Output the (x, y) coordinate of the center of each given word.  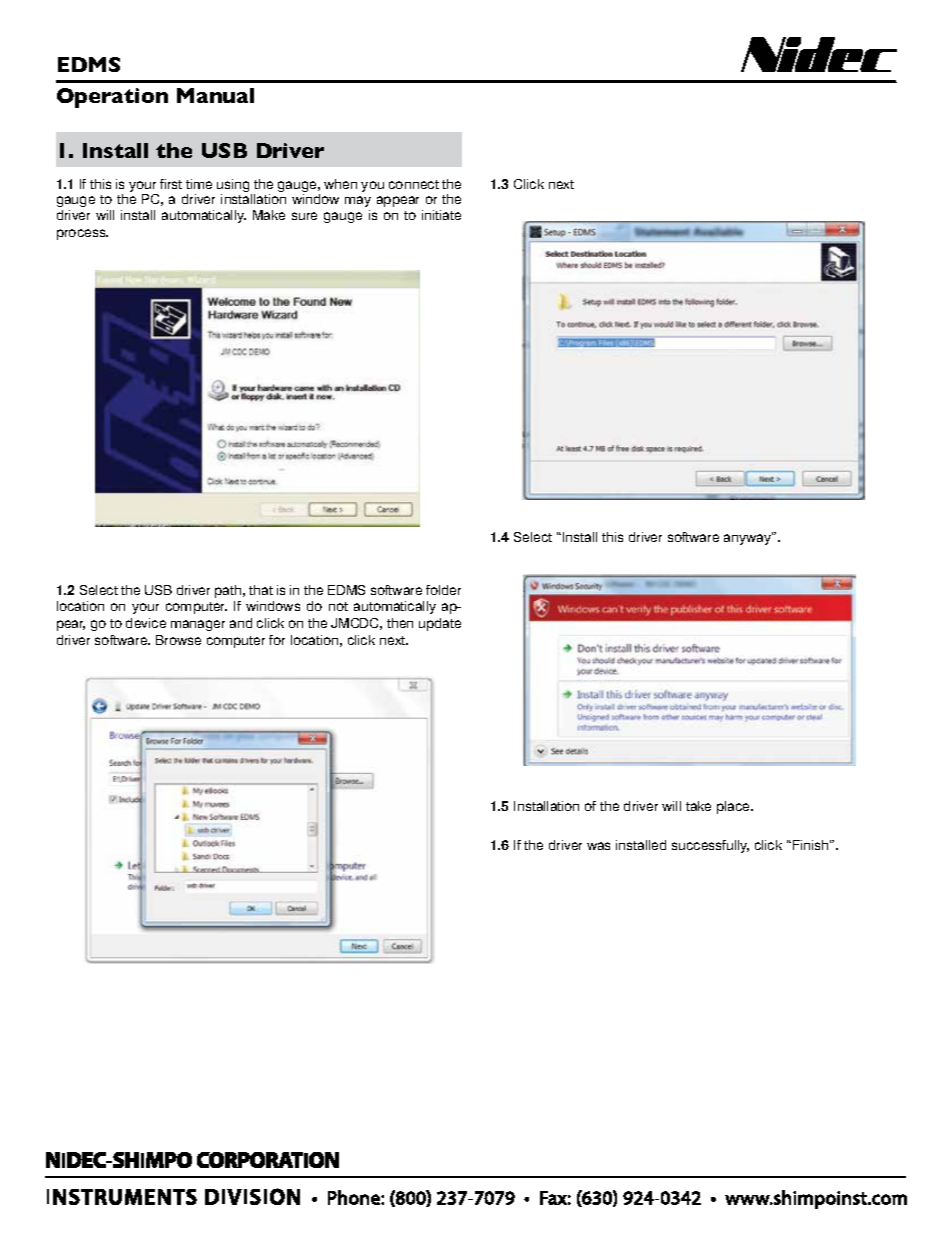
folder (443, 590)
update (440, 624)
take (698, 806)
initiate (441, 215)
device (146, 623)
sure (304, 216)
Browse (178, 640)
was (598, 846)
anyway (748, 538)
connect (414, 184)
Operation (112, 98)
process (82, 234)
